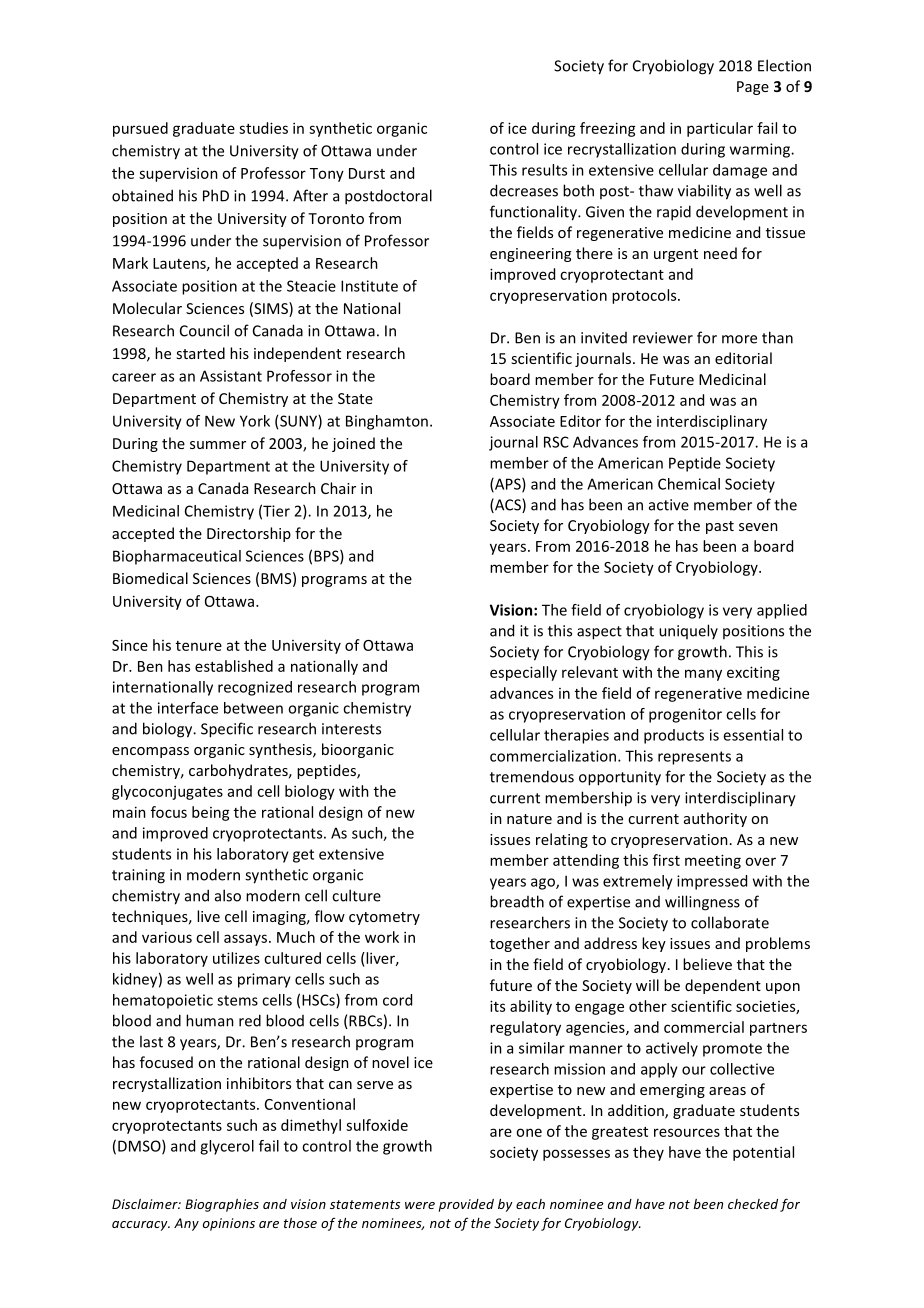 Image resolution: width=924 pixels, height=1308 pixels. I want to click on Biographies, so click(222, 1205).
